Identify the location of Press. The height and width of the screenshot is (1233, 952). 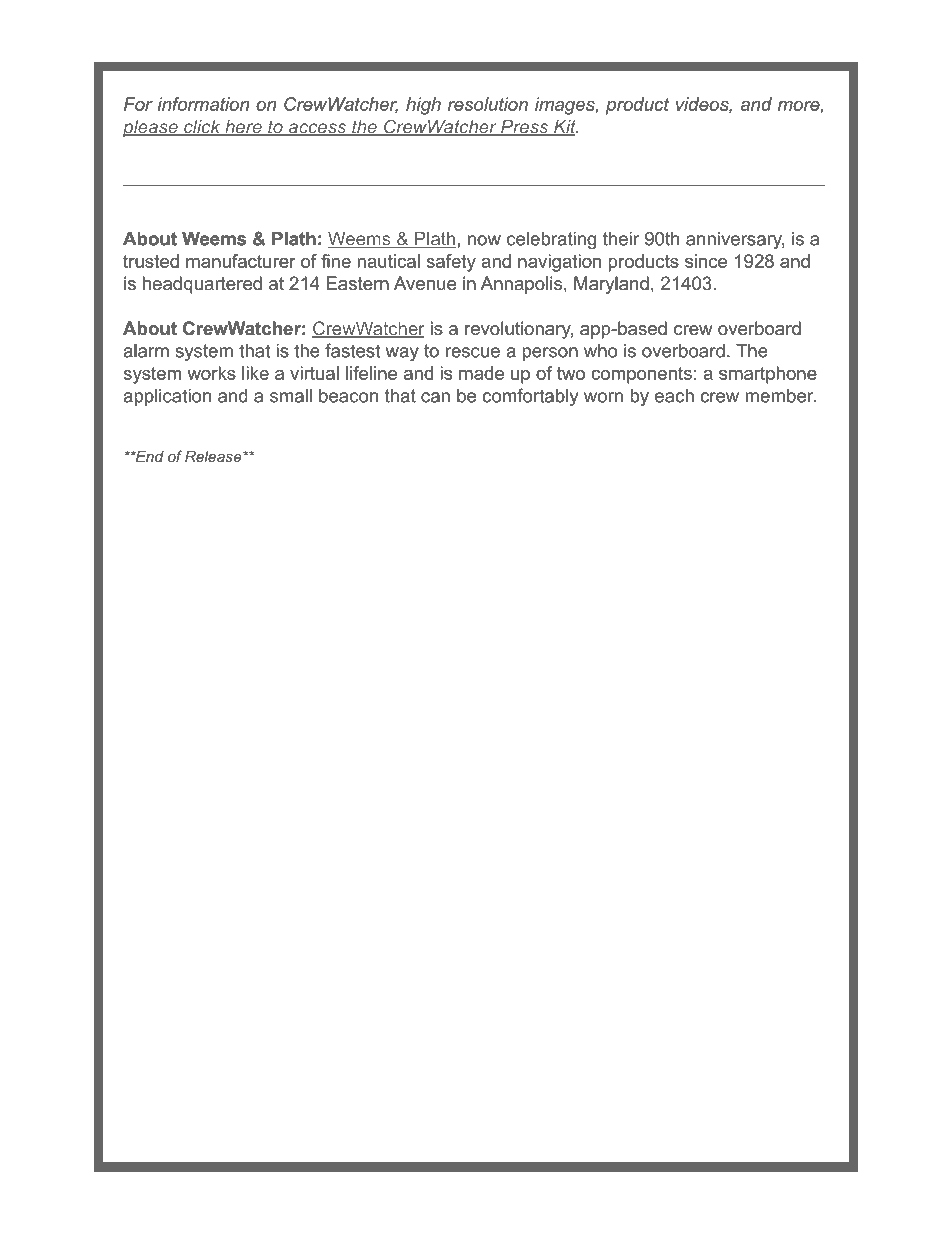
(525, 128).
